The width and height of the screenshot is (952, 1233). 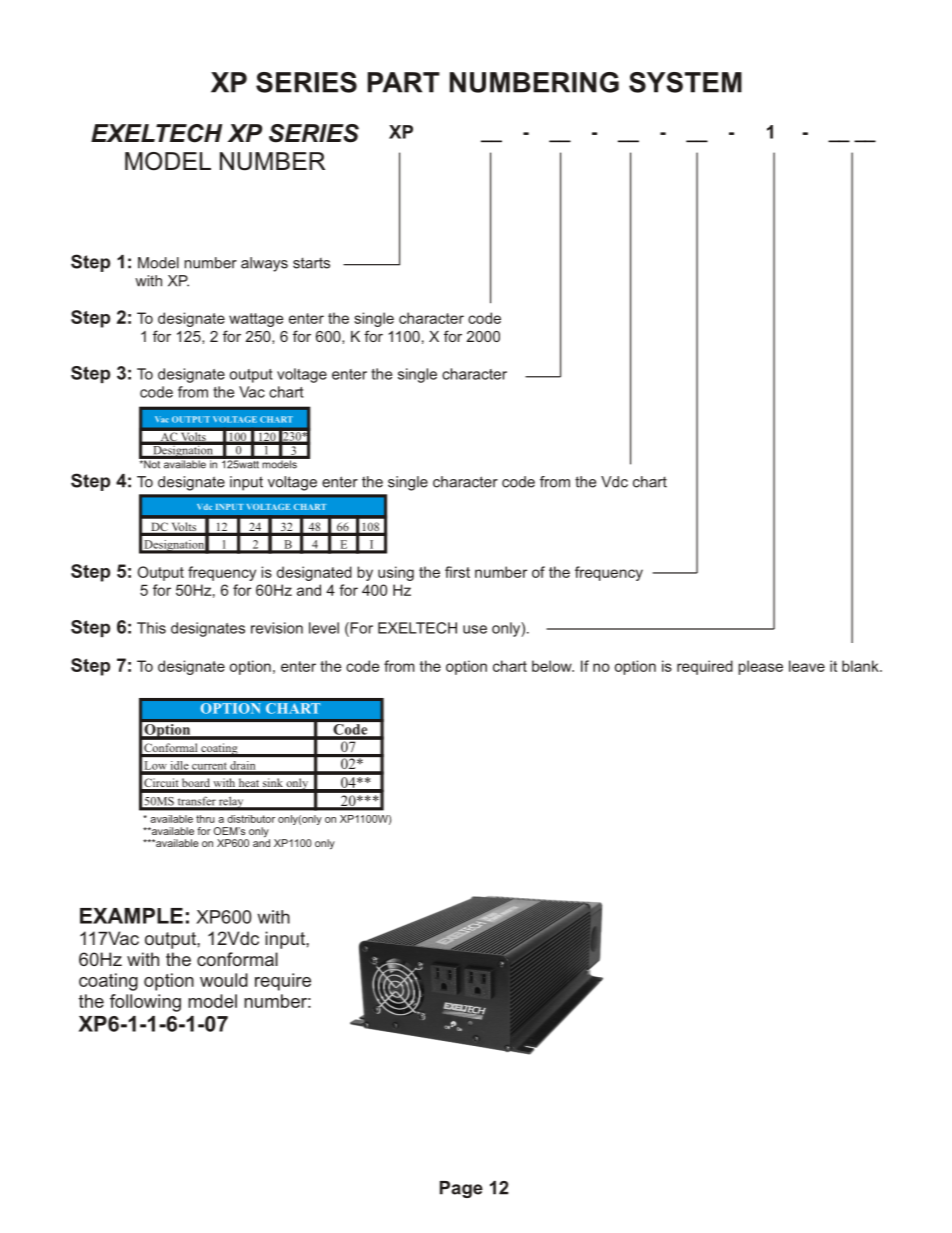 I want to click on following, so click(x=145, y=1003).
